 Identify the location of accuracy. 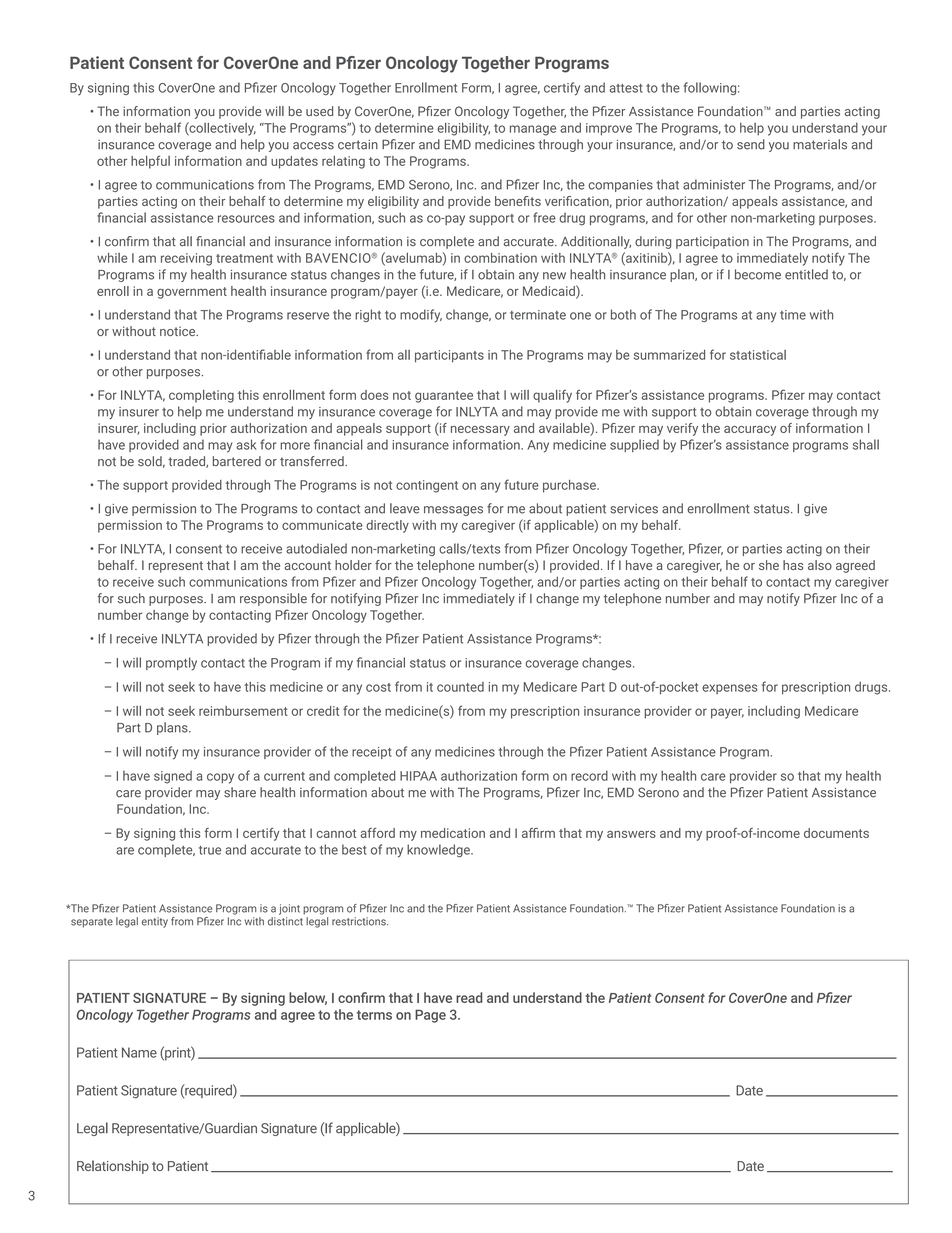
(750, 431).
